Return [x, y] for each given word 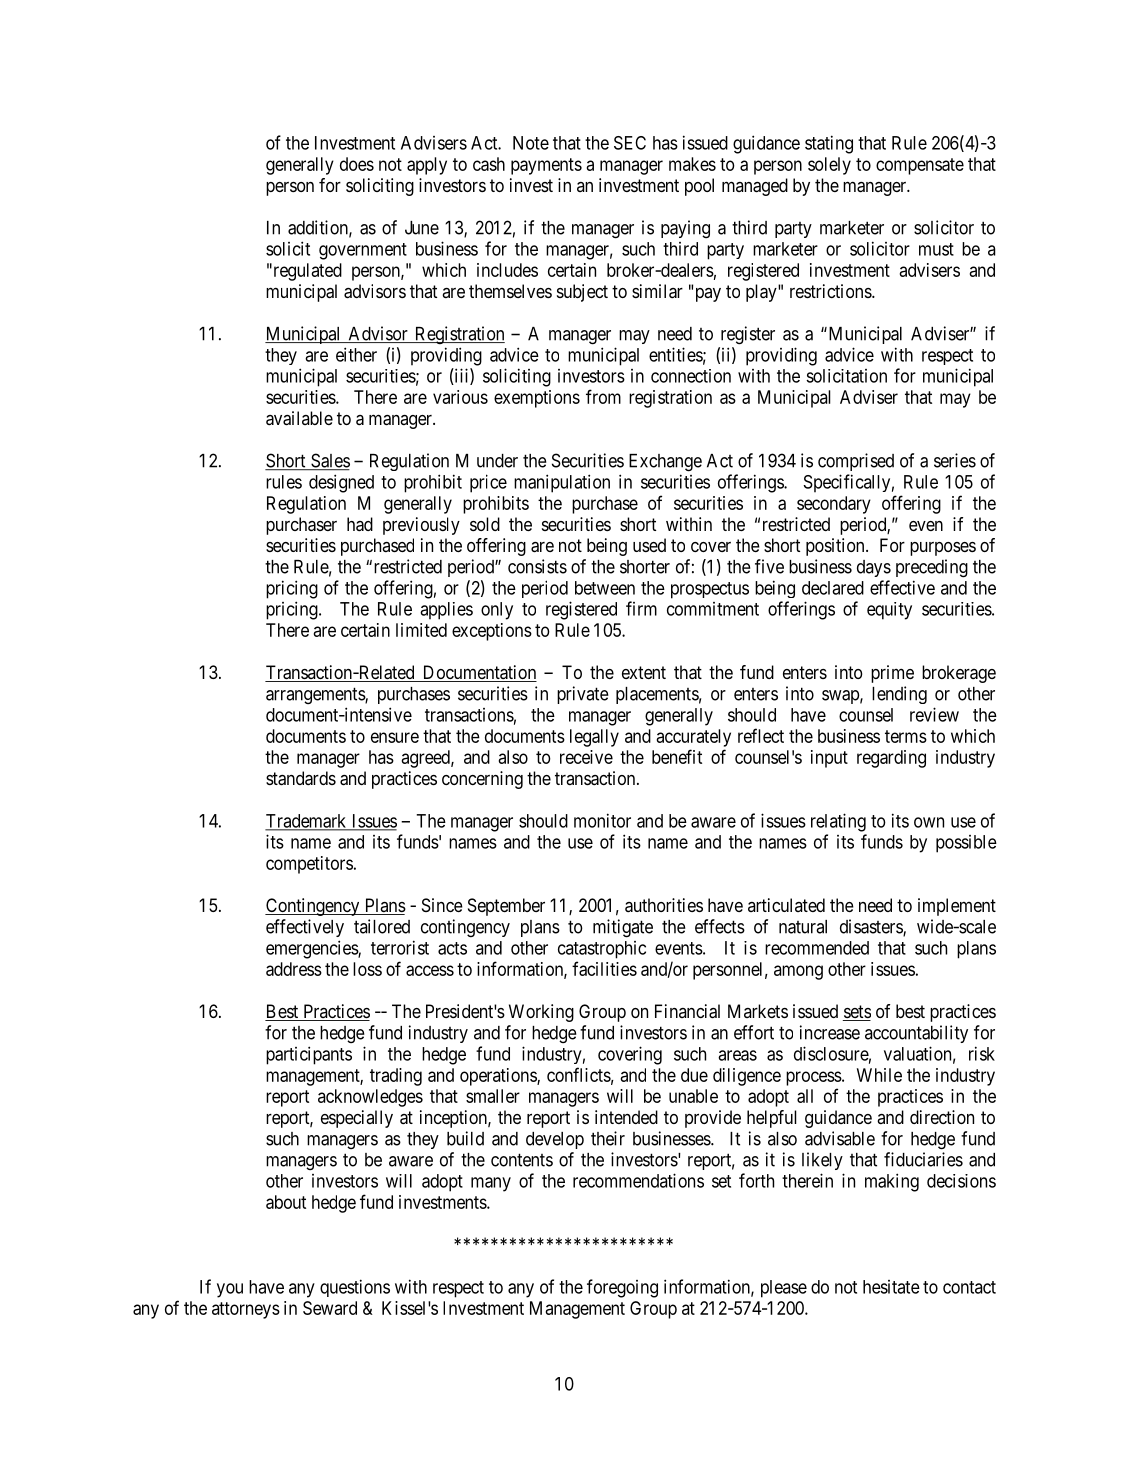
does [357, 164]
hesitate [891, 1287]
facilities [604, 968]
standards [301, 778]
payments [546, 166]
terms [906, 736]
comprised [856, 462]
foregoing [622, 1288]
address [294, 969]
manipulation [562, 483]
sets [857, 1013]
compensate [920, 166]
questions [355, 1288]
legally [594, 738]
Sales [329, 461]
